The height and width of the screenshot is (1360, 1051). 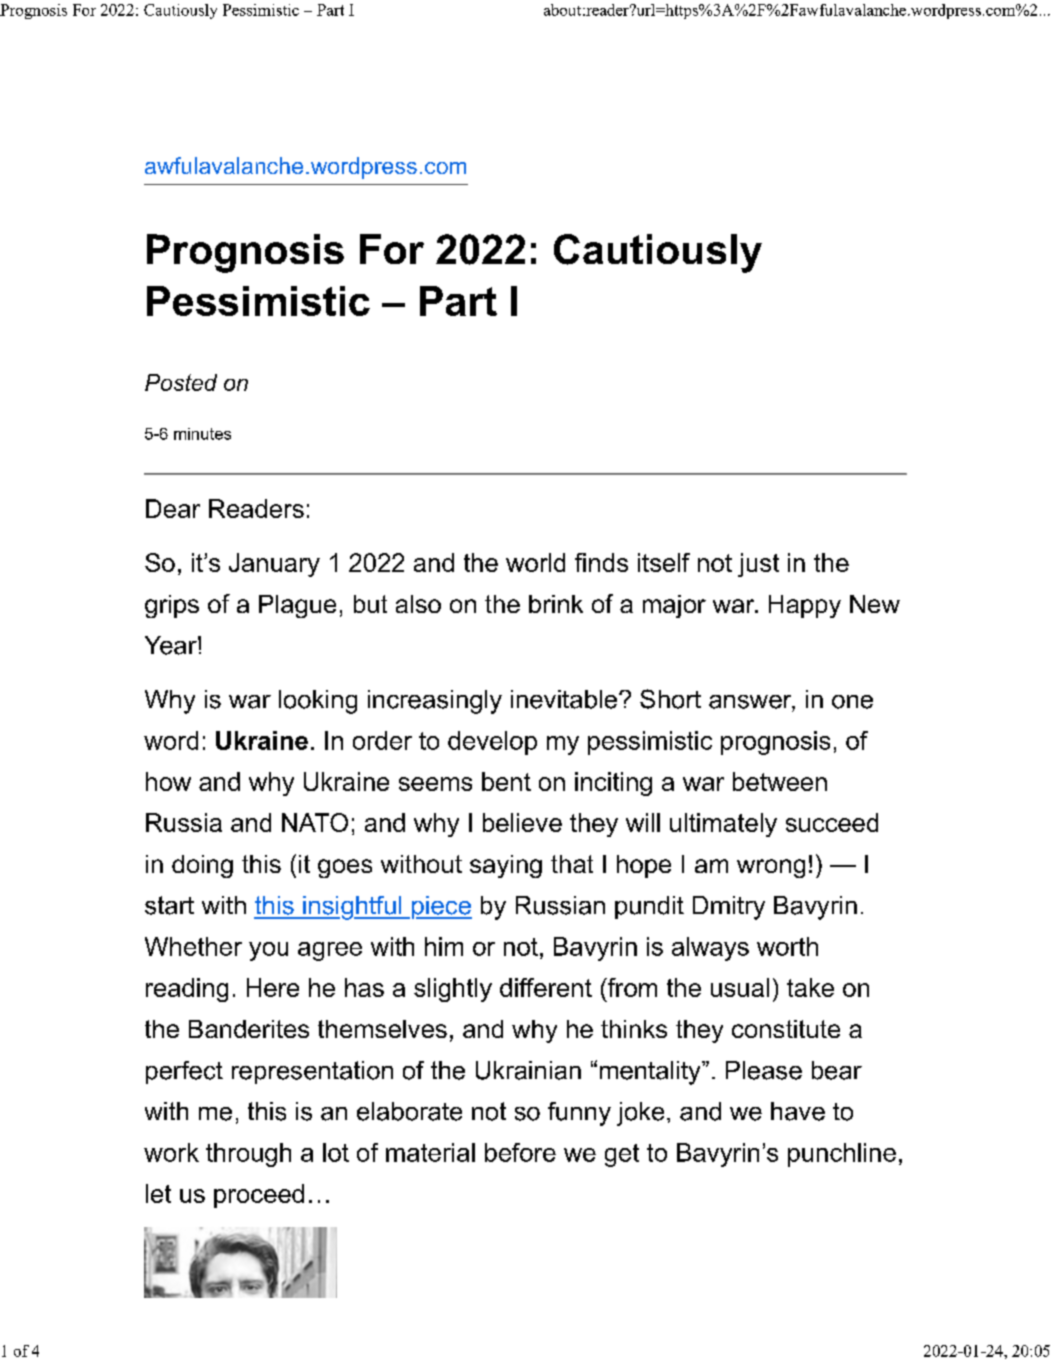 What do you see at coordinates (758, 565) in the screenshot?
I see `just` at bounding box center [758, 565].
